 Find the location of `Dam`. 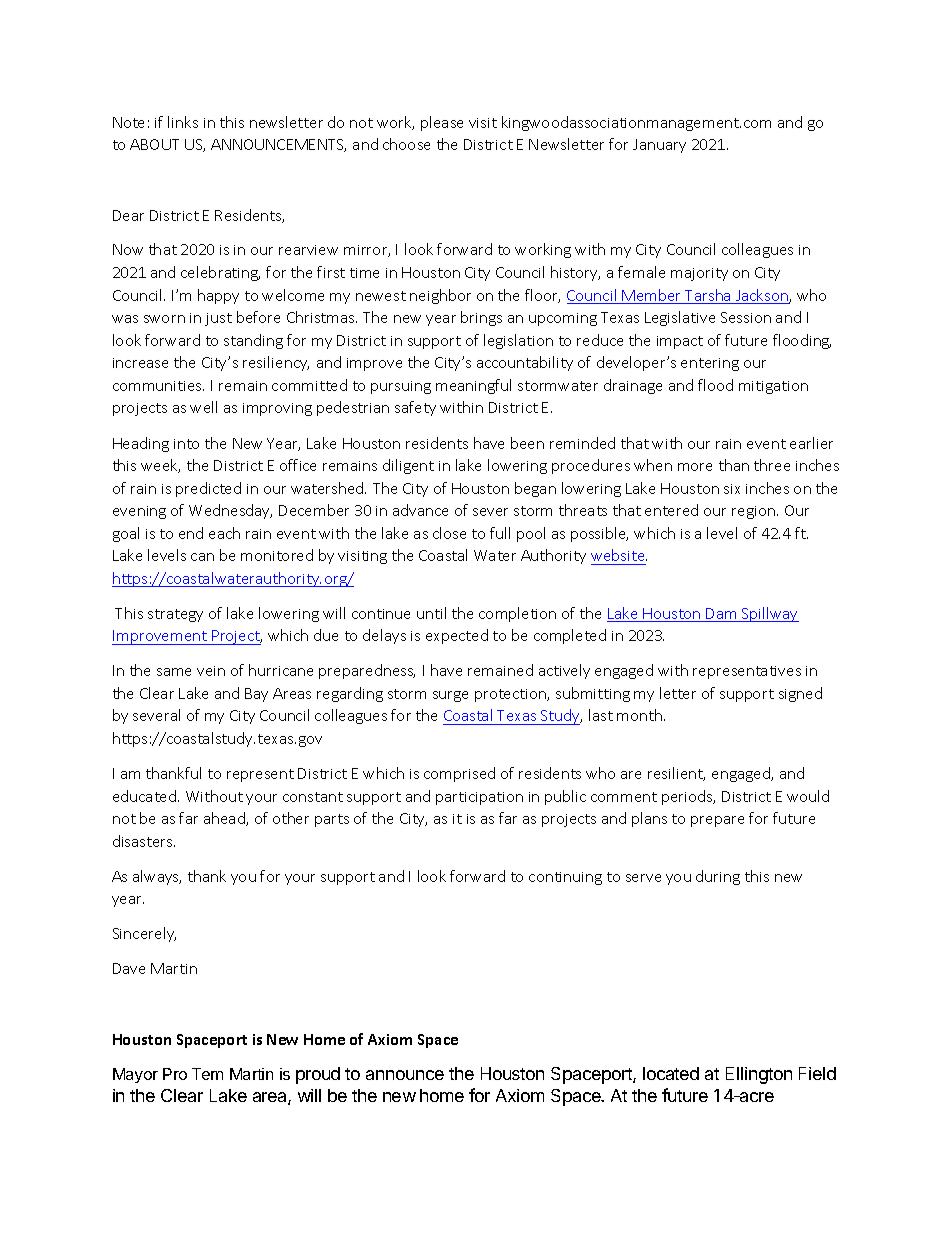

Dam is located at coordinates (722, 615).
